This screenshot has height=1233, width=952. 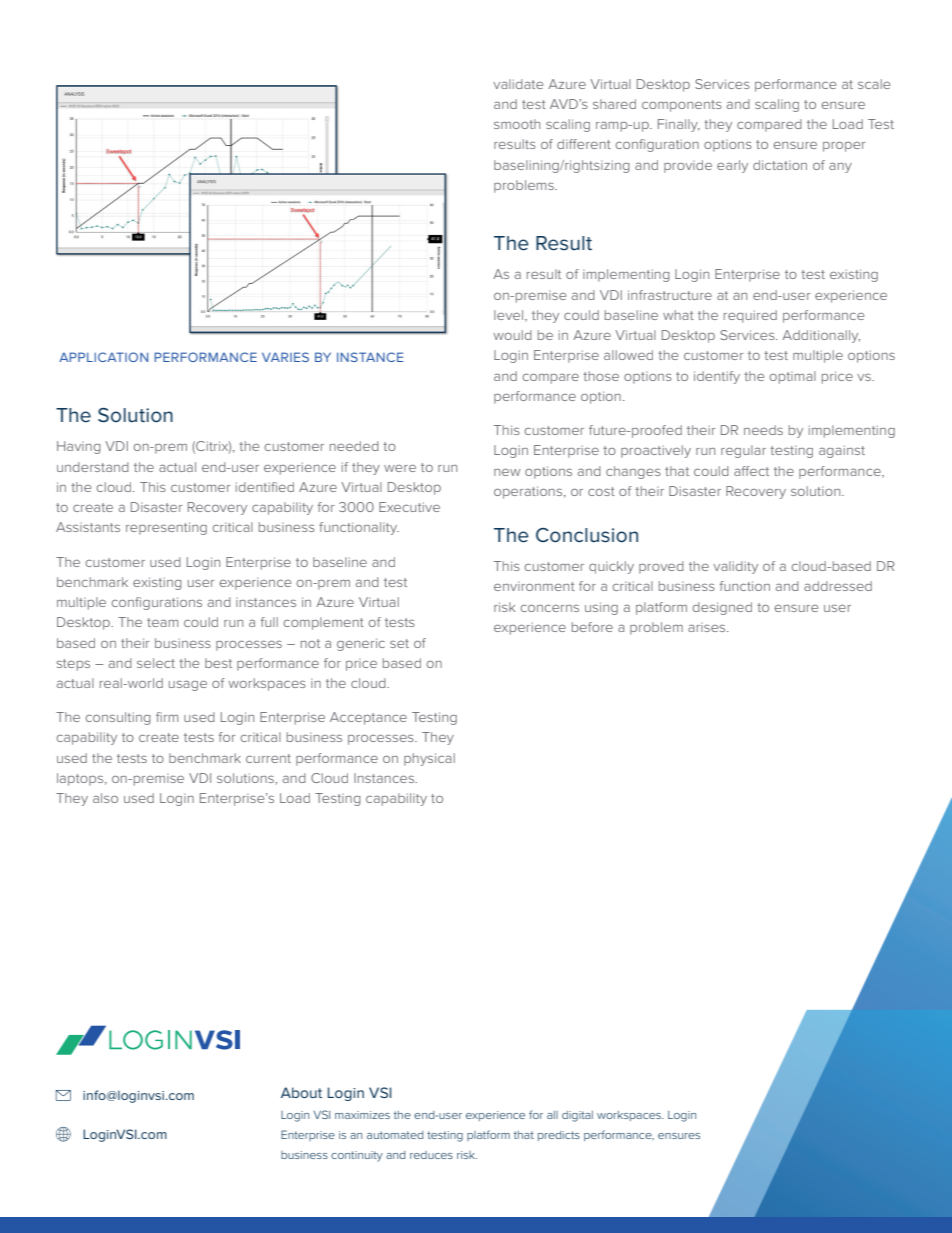 I want to click on validate, so click(x=518, y=84).
